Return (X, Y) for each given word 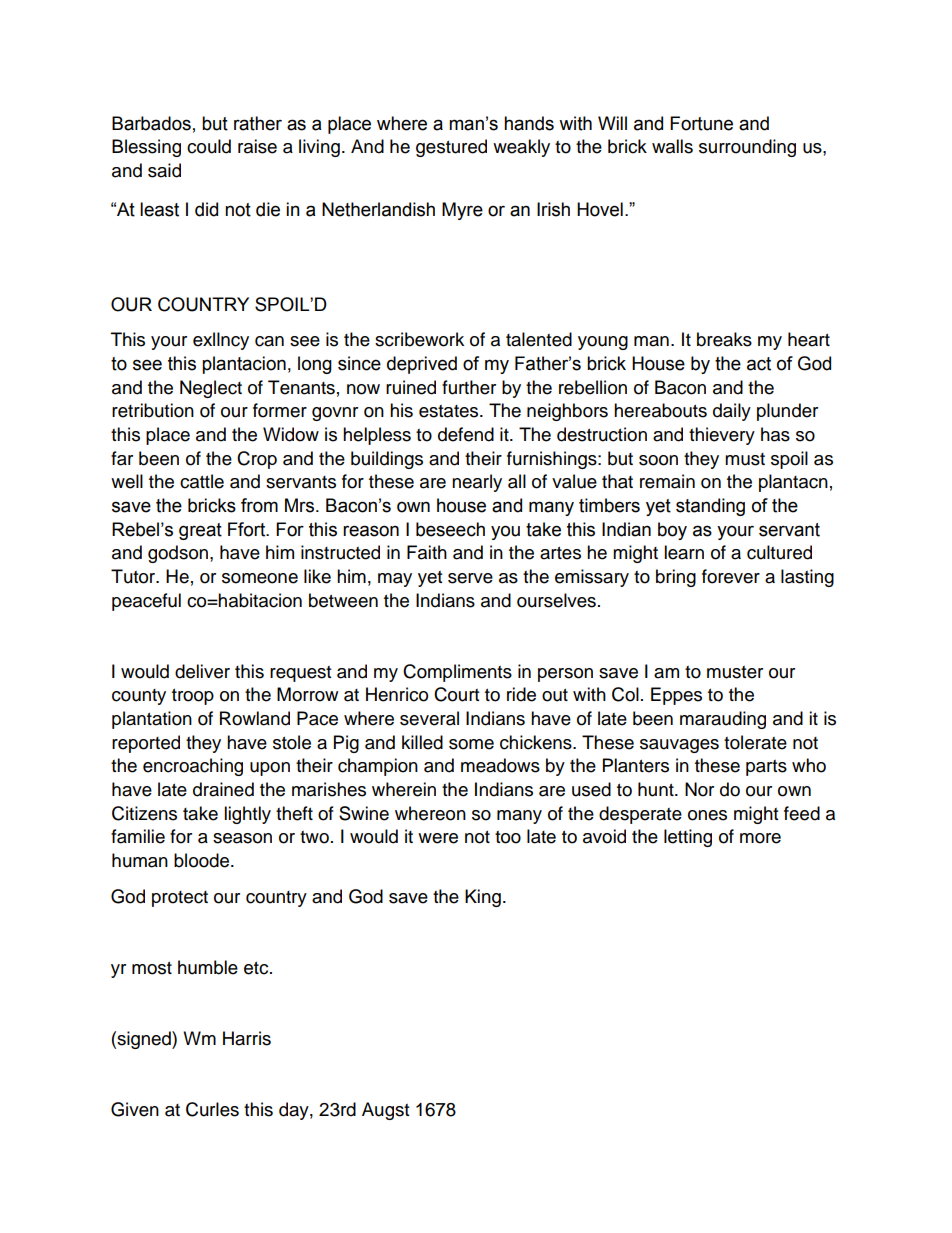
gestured (451, 148)
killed (422, 742)
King (483, 898)
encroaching (193, 767)
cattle (202, 481)
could (209, 146)
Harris (247, 1038)
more (760, 838)
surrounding (747, 148)
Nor (699, 789)
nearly (477, 483)
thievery (722, 436)
